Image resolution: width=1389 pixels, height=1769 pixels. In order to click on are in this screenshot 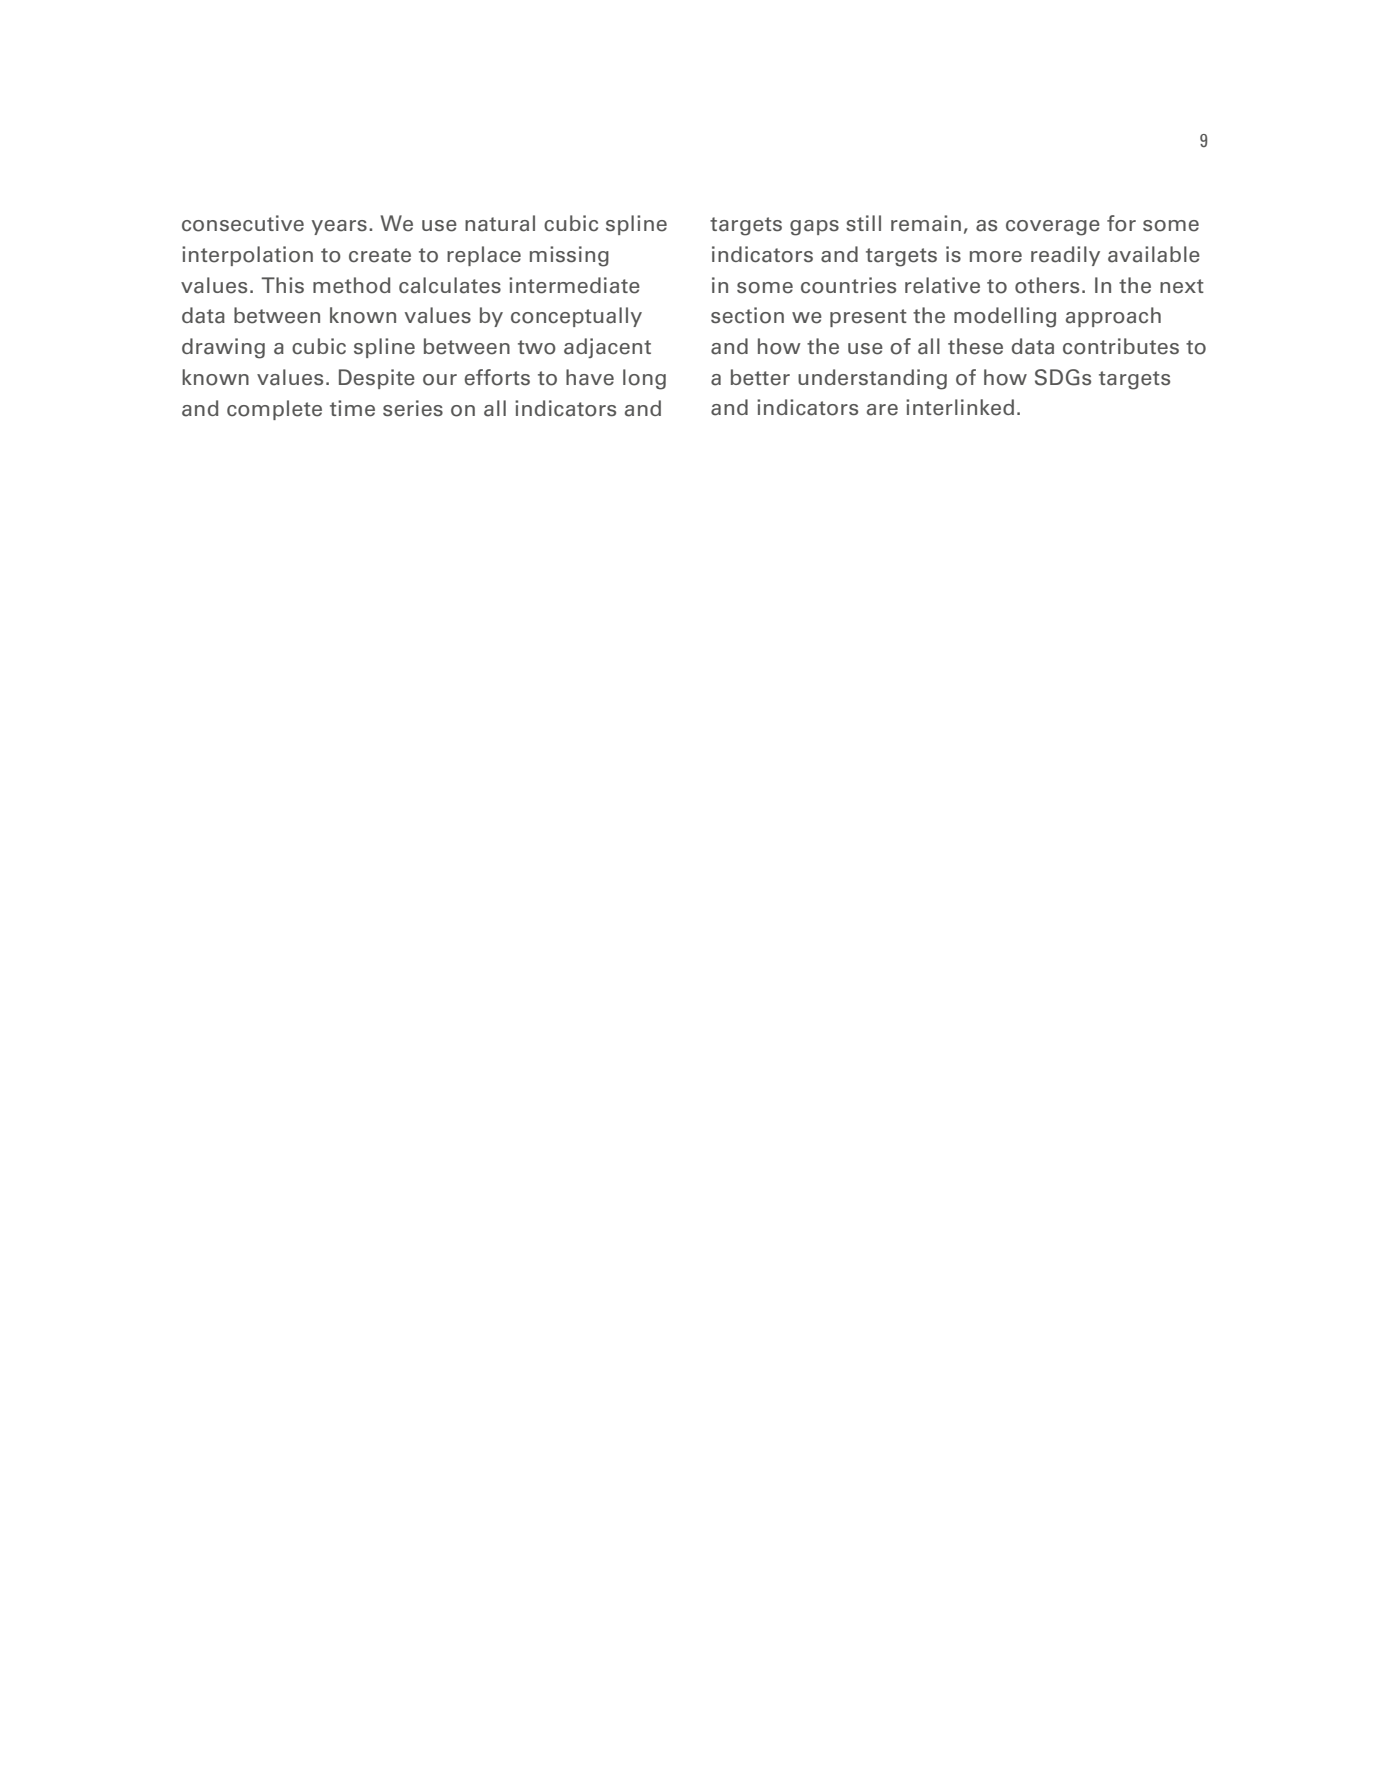, I will do `click(882, 410)`.
